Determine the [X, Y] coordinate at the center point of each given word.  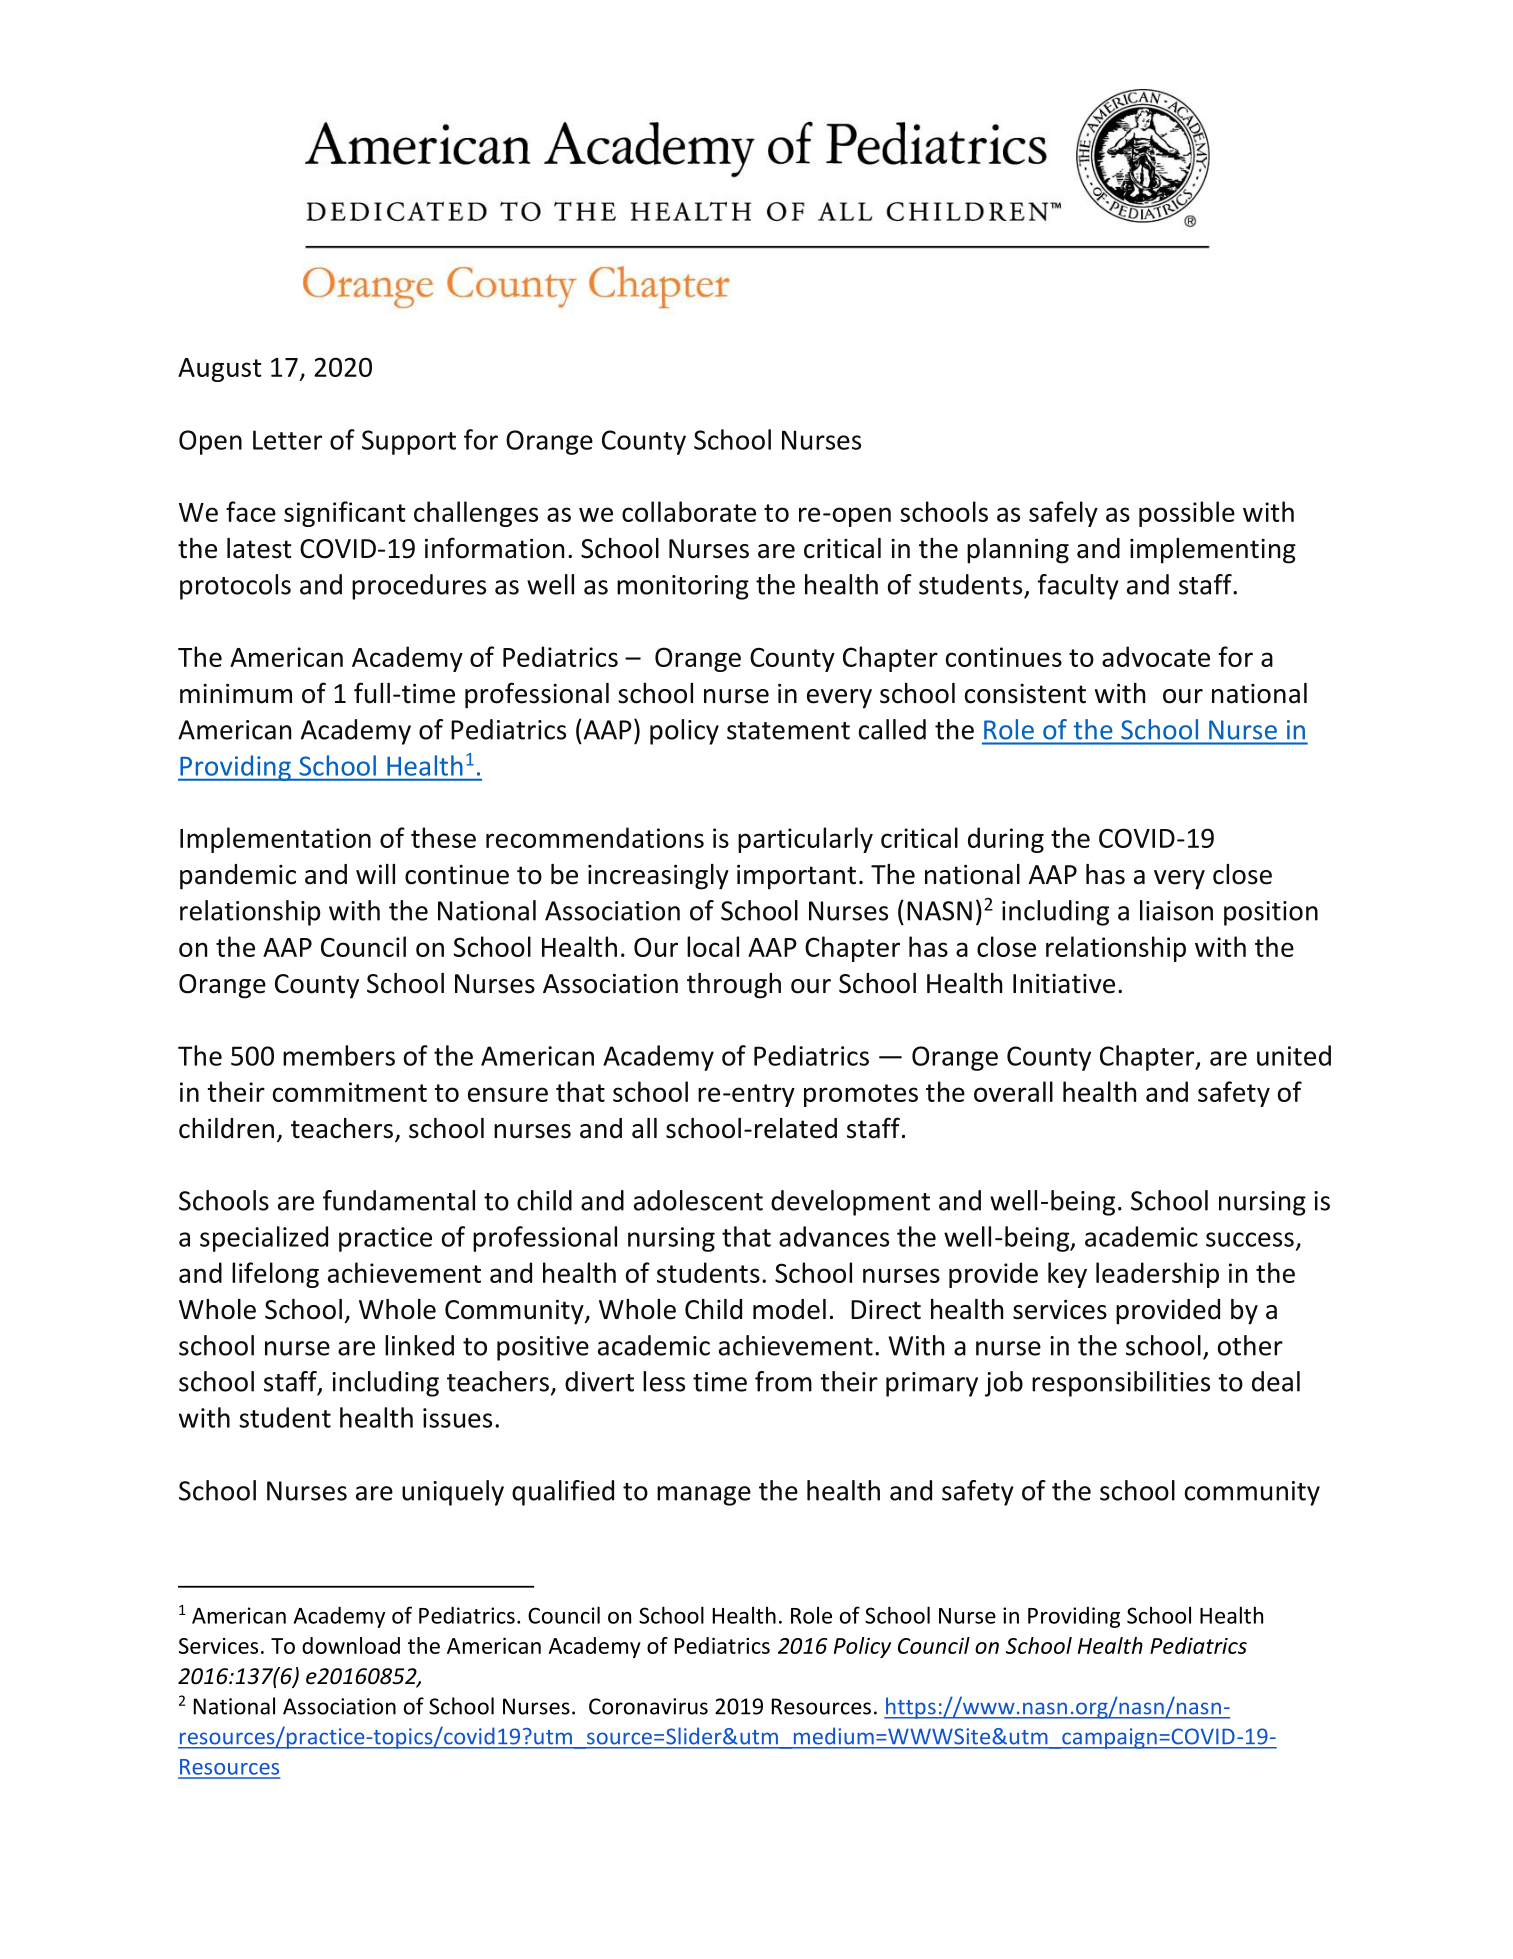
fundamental [399, 1200]
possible [1187, 514]
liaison [1176, 910]
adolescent [698, 1200]
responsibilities [1121, 1384]
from [783, 1381]
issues [457, 1418]
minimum [236, 693]
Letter [287, 440]
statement [788, 731]
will [375, 874]
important [796, 877]
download [351, 1645]
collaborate [689, 511]
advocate [1156, 656]
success [1250, 1239]
